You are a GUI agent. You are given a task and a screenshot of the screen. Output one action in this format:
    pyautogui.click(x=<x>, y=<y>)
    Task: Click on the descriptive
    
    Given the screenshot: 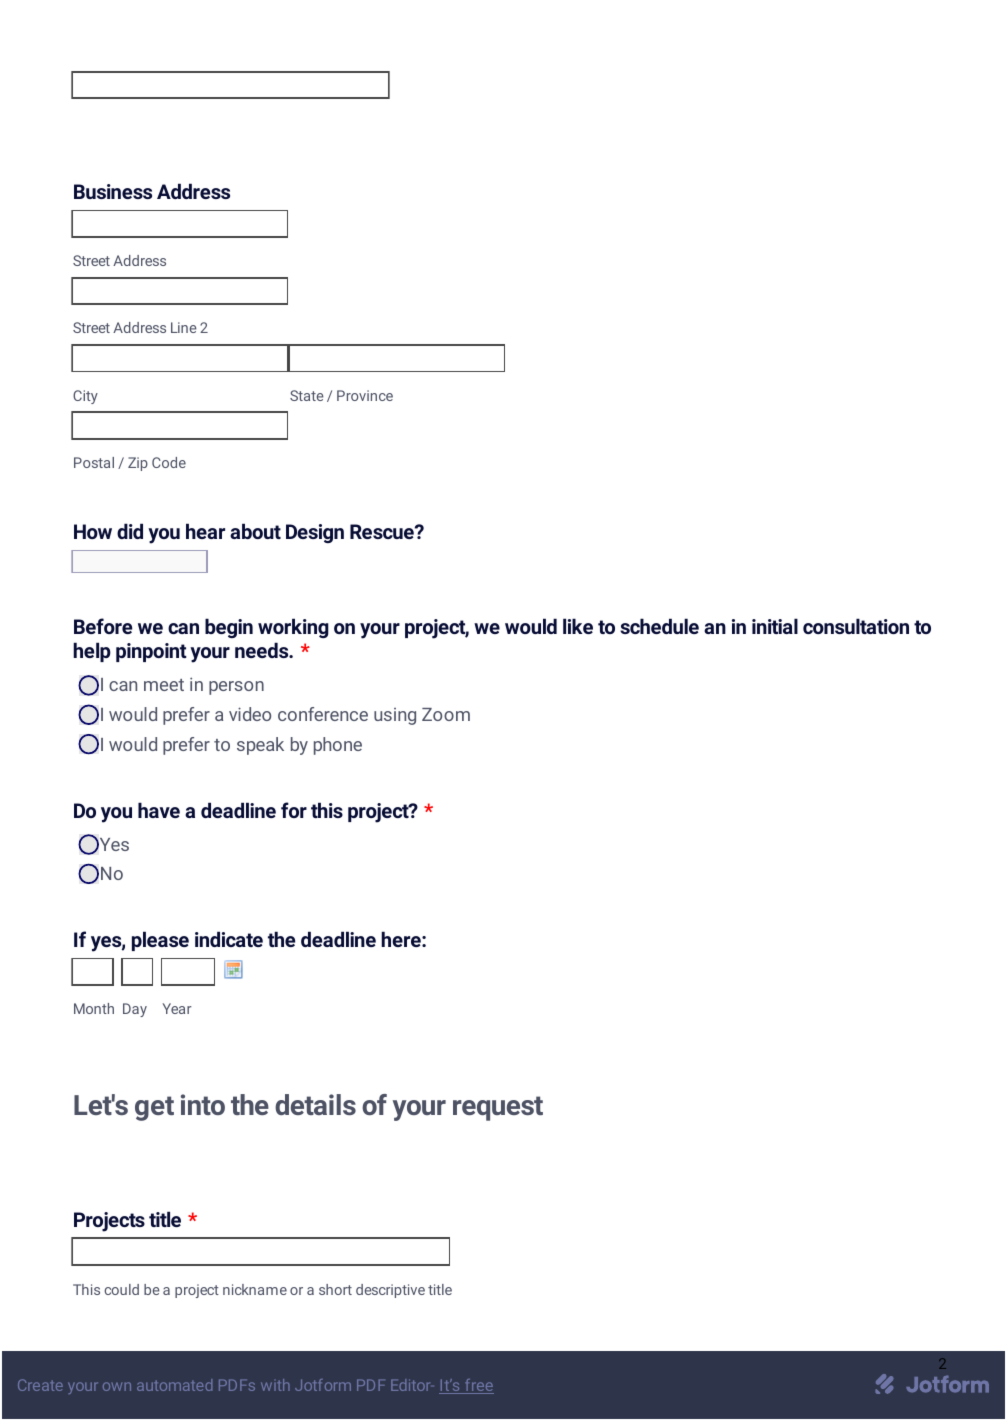 What is the action you would take?
    pyautogui.click(x=390, y=1291)
